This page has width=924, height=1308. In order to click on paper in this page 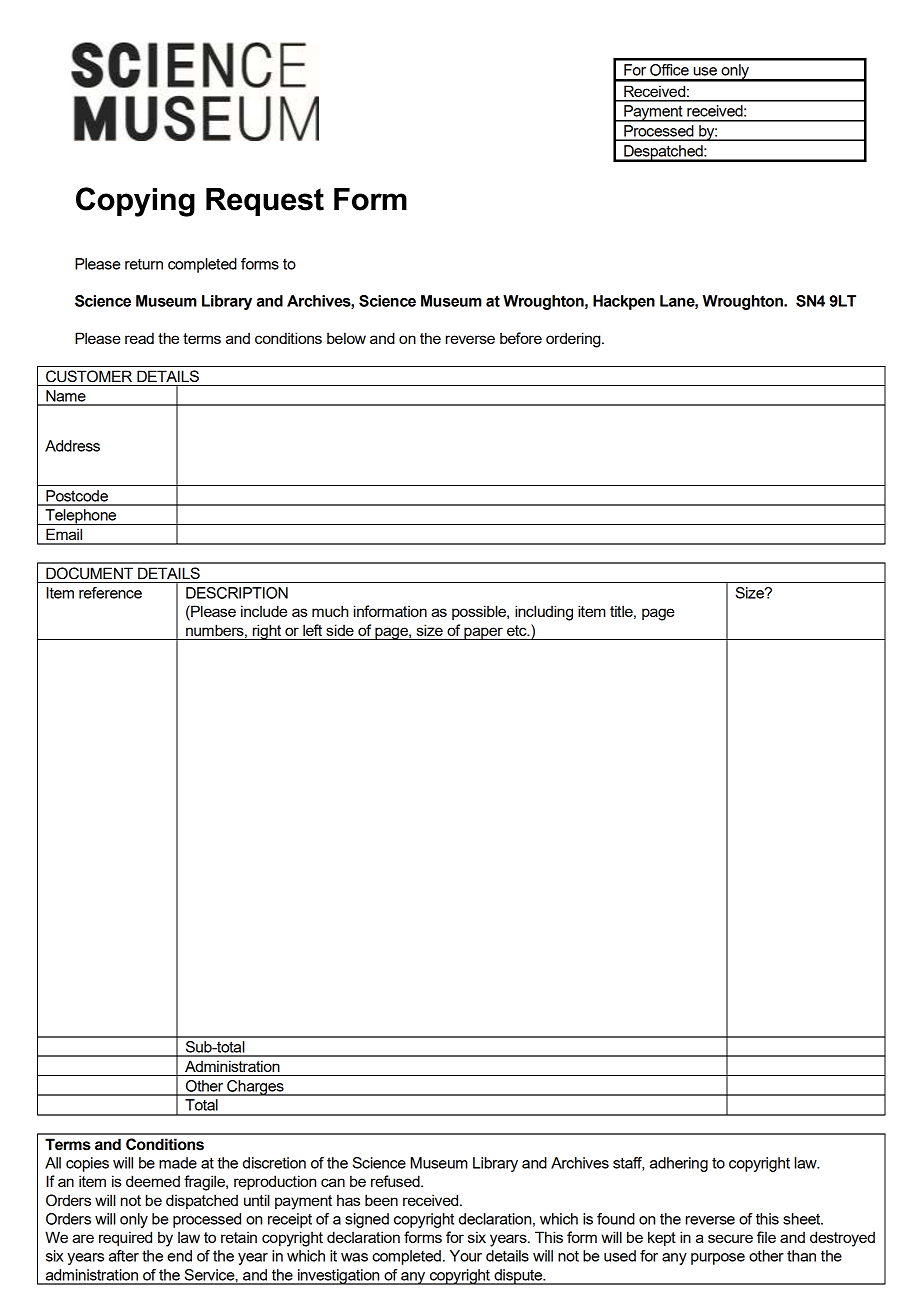, I will do `click(483, 633)`.
